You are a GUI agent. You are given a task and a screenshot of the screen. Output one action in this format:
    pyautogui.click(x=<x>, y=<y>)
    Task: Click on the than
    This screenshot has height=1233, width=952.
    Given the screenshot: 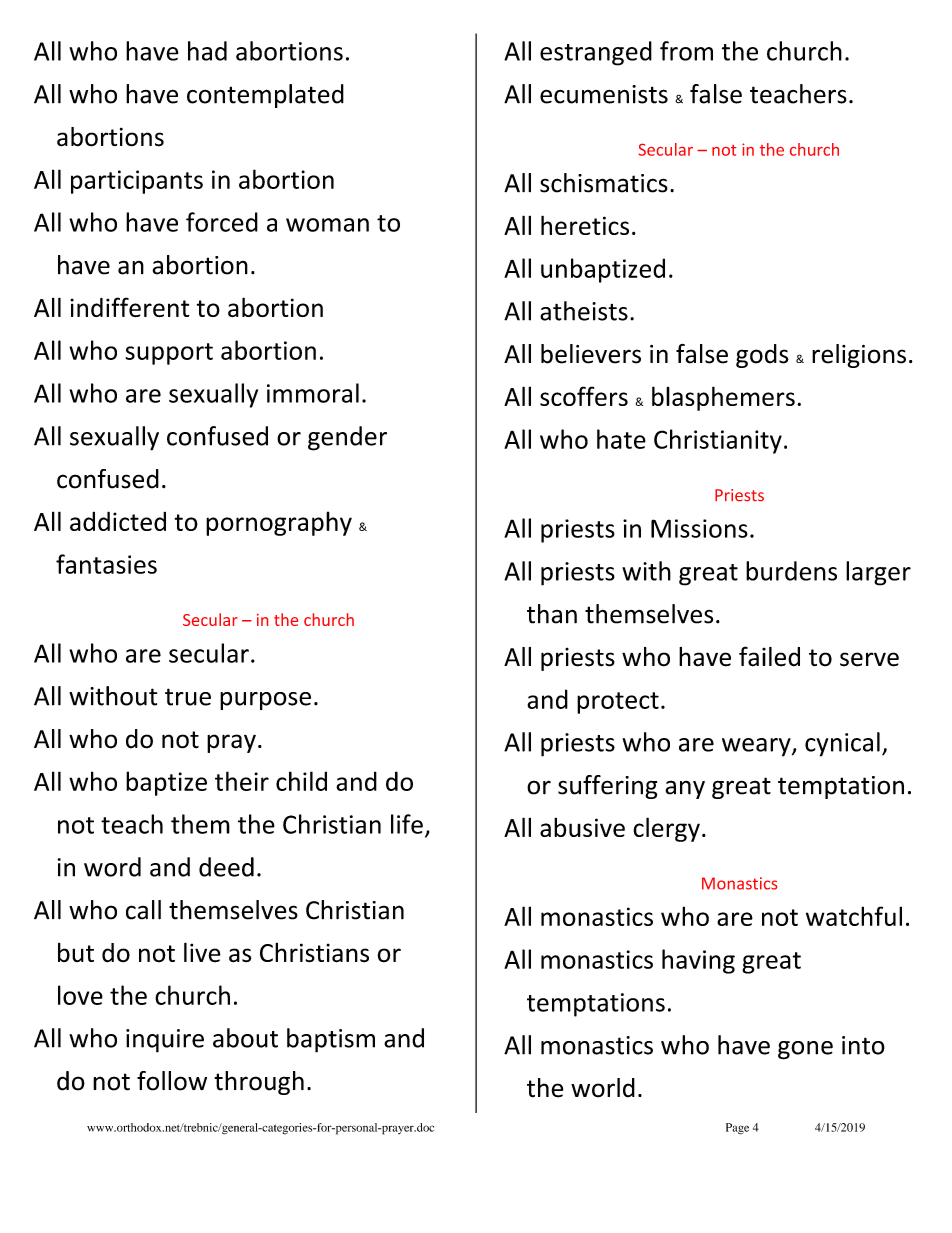 What is the action you would take?
    pyautogui.click(x=552, y=614)
